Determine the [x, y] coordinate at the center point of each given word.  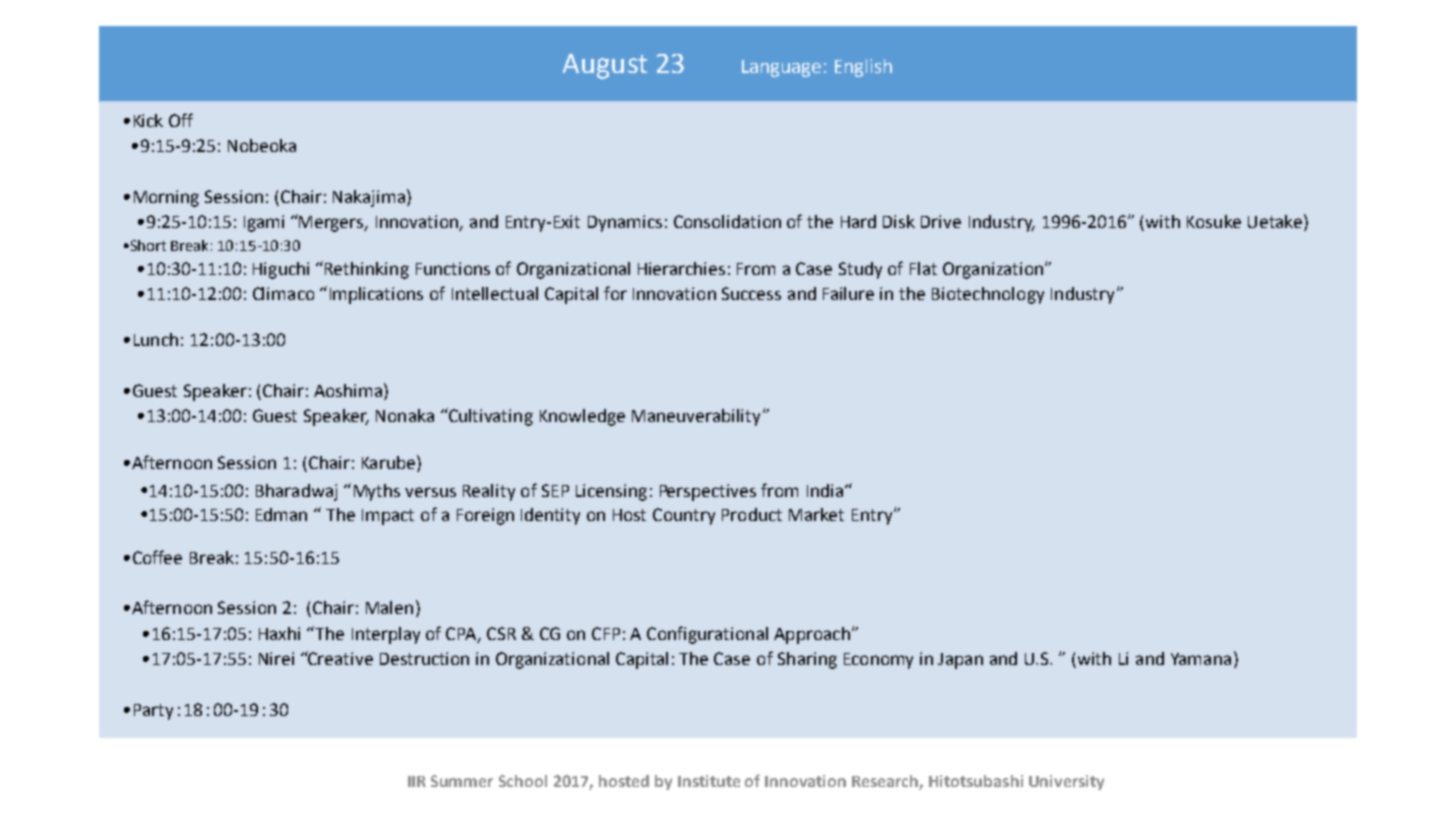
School [523, 781]
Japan [960, 661]
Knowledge [582, 417]
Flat [923, 268]
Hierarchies [681, 268]
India [826, 490]
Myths [377, 492]
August [605, 66]
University [1066, 782]
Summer [462, 781]
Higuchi [281, 270]
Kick [148, 120]
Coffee [157, 557]
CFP [606, 633]
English [863, 68]
